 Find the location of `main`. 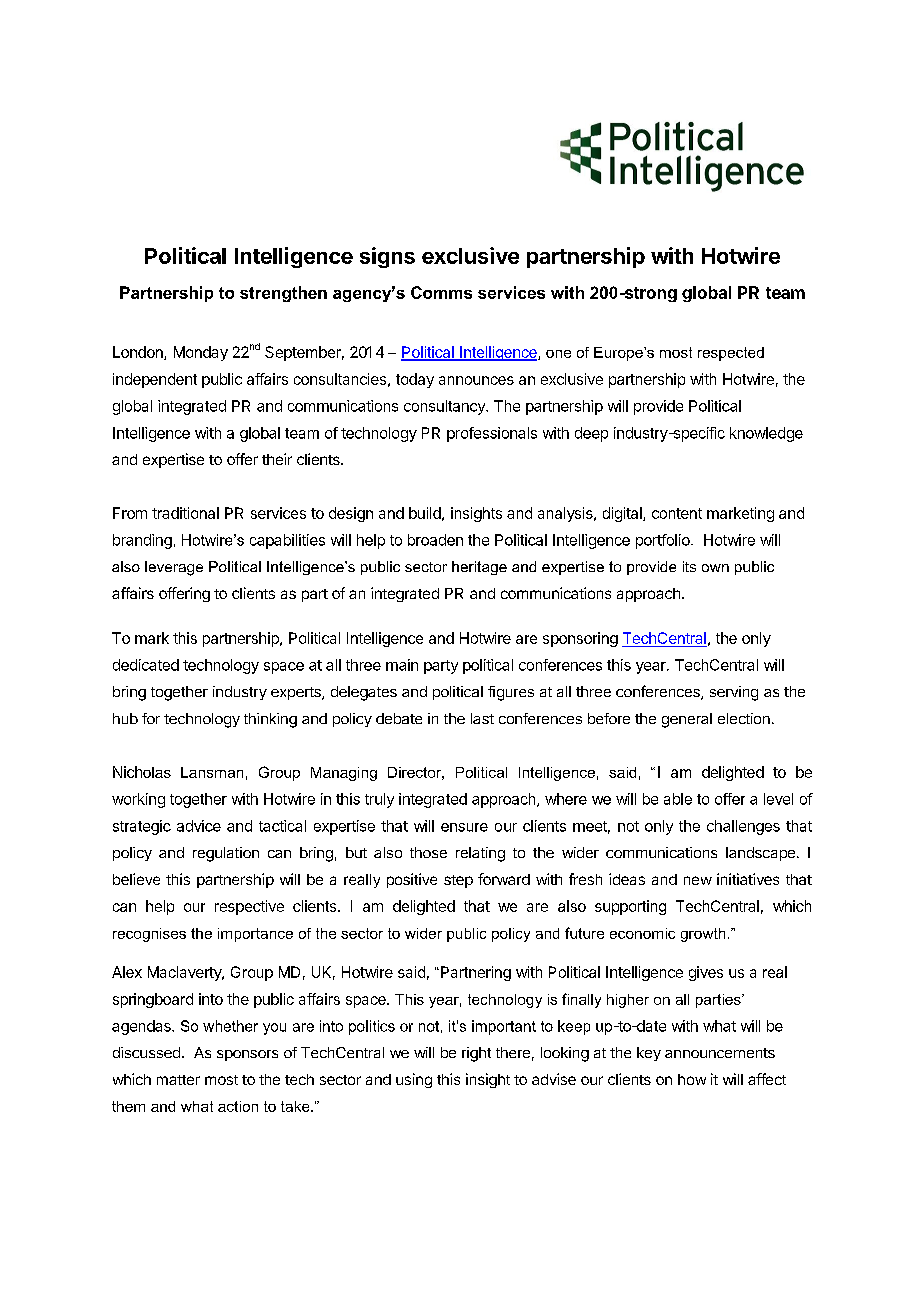

main is located at coordinates (402, 665).
